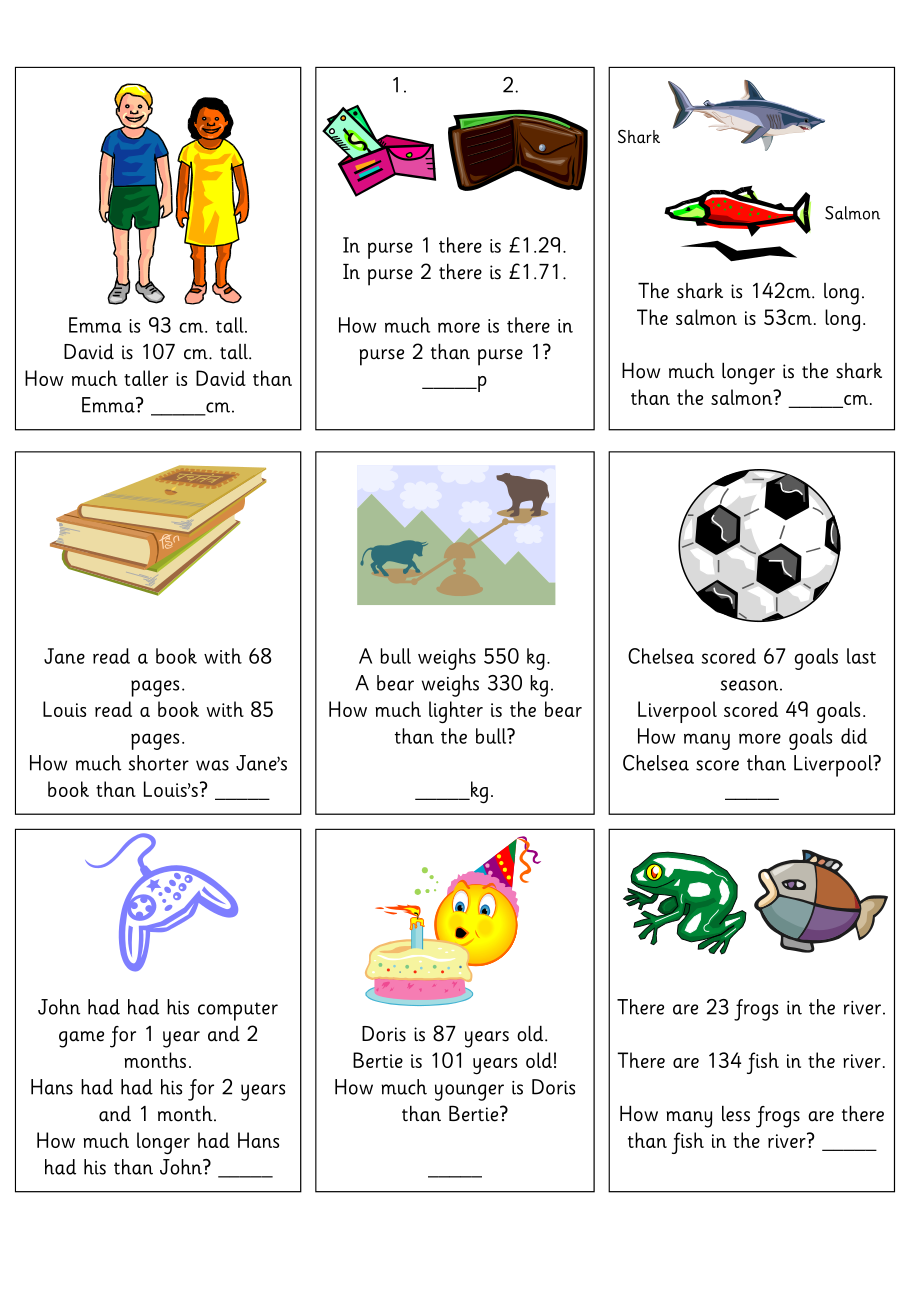 The height and width of the page is (1308, 924). I want to click on season, so click(749, 685).
